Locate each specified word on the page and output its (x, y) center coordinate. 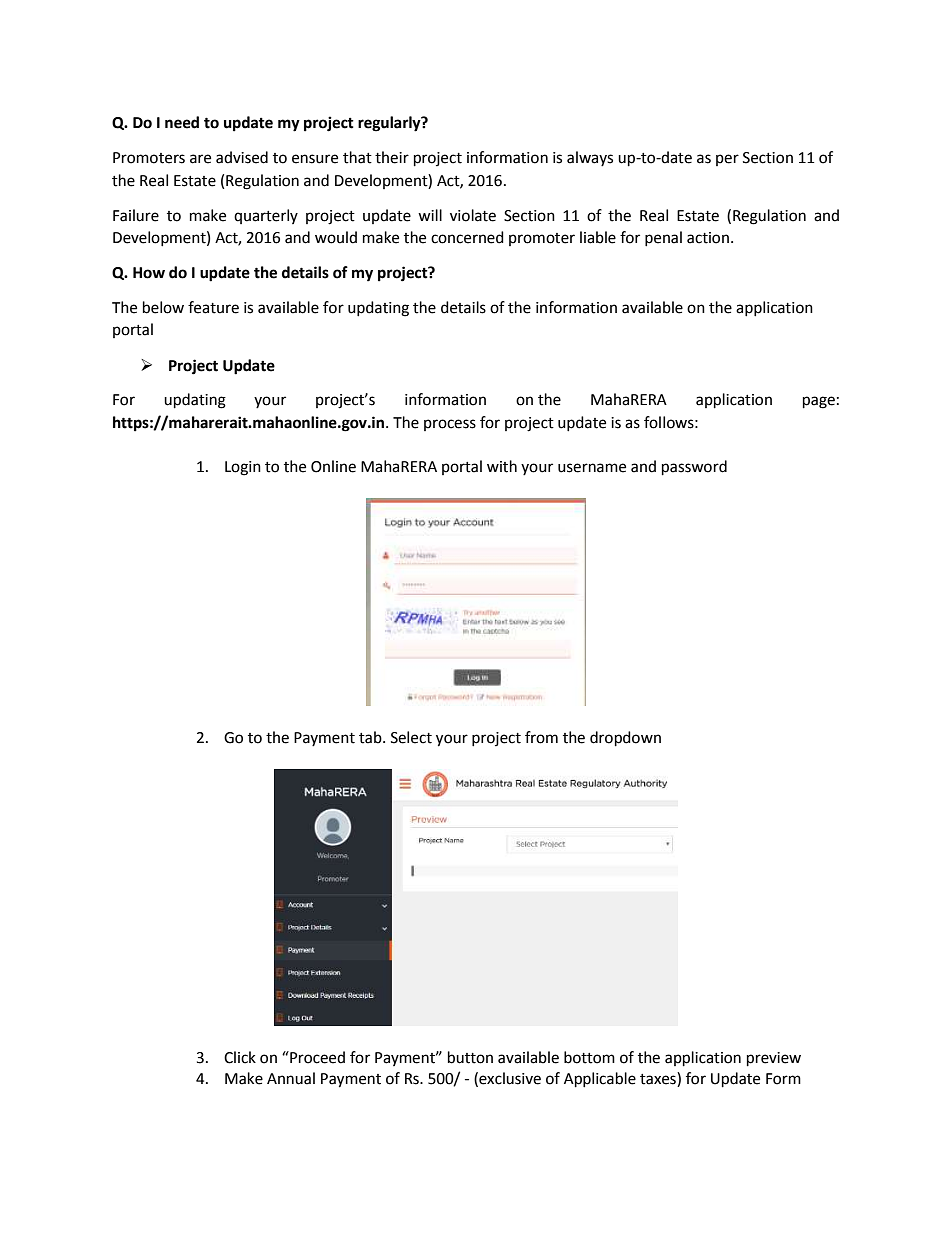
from (541, 737)
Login (243, 468)
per (727, 160)
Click (240, 1057)
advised (242, 157)
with (502, 466)
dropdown (625, 739)
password (694, 468)
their (392, 157)
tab (371, 737)
